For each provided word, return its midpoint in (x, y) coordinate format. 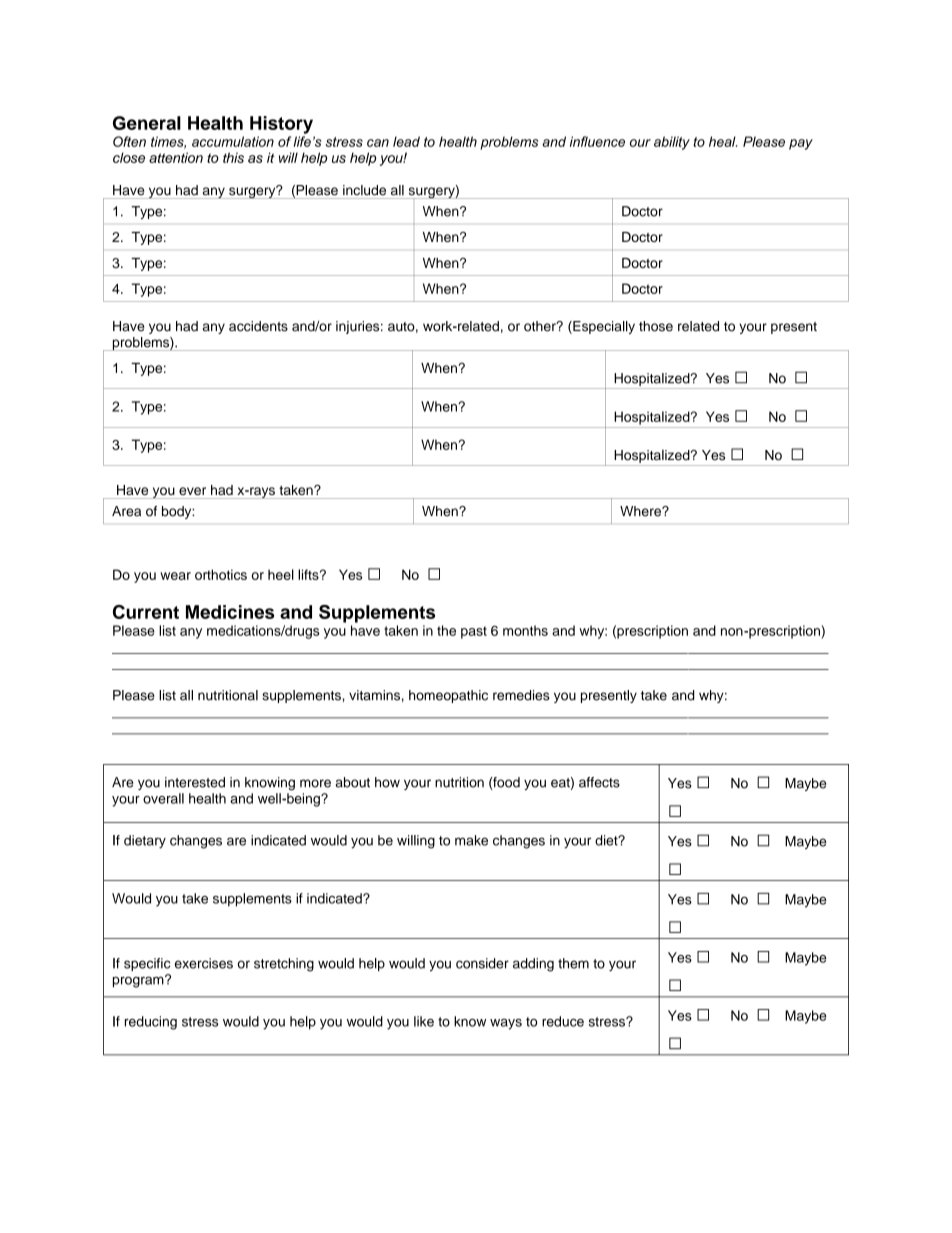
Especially (603, 327)
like (424, 1021)
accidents (258, 326)
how (387, 782)
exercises (204, 963)
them (573, 963)
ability (672, 143)
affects (599, 782)
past (474, 632)
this (233, 157)
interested (195, 782)
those (656, 326)
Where (641, 511)
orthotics (221, 574)
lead (406, 141)
